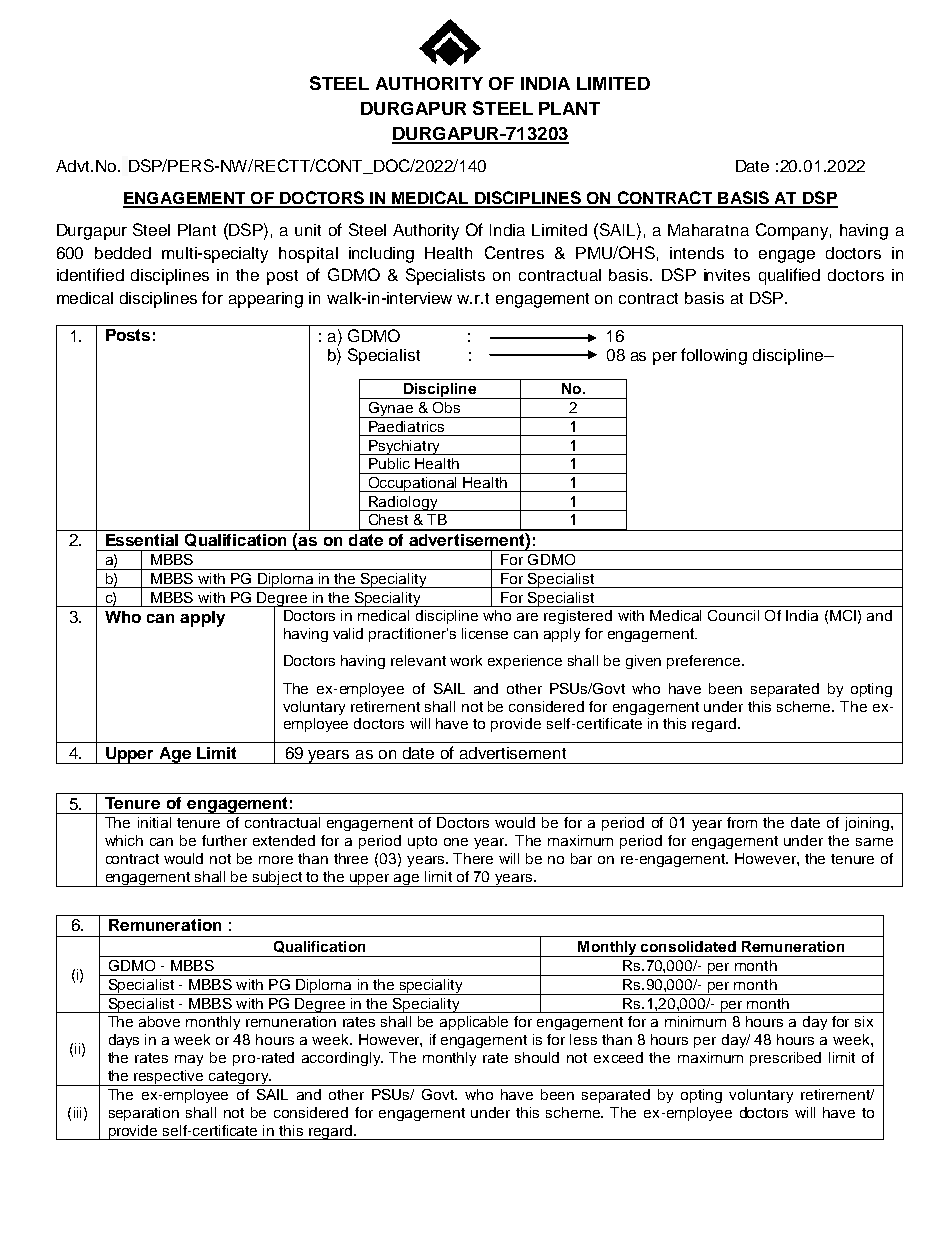 Image resolution: width=952 pixels, height=1233 pixels. What do you see at coordinates (789, 276) in the document?
I see `qualified` at bounding box center [789, 276].
